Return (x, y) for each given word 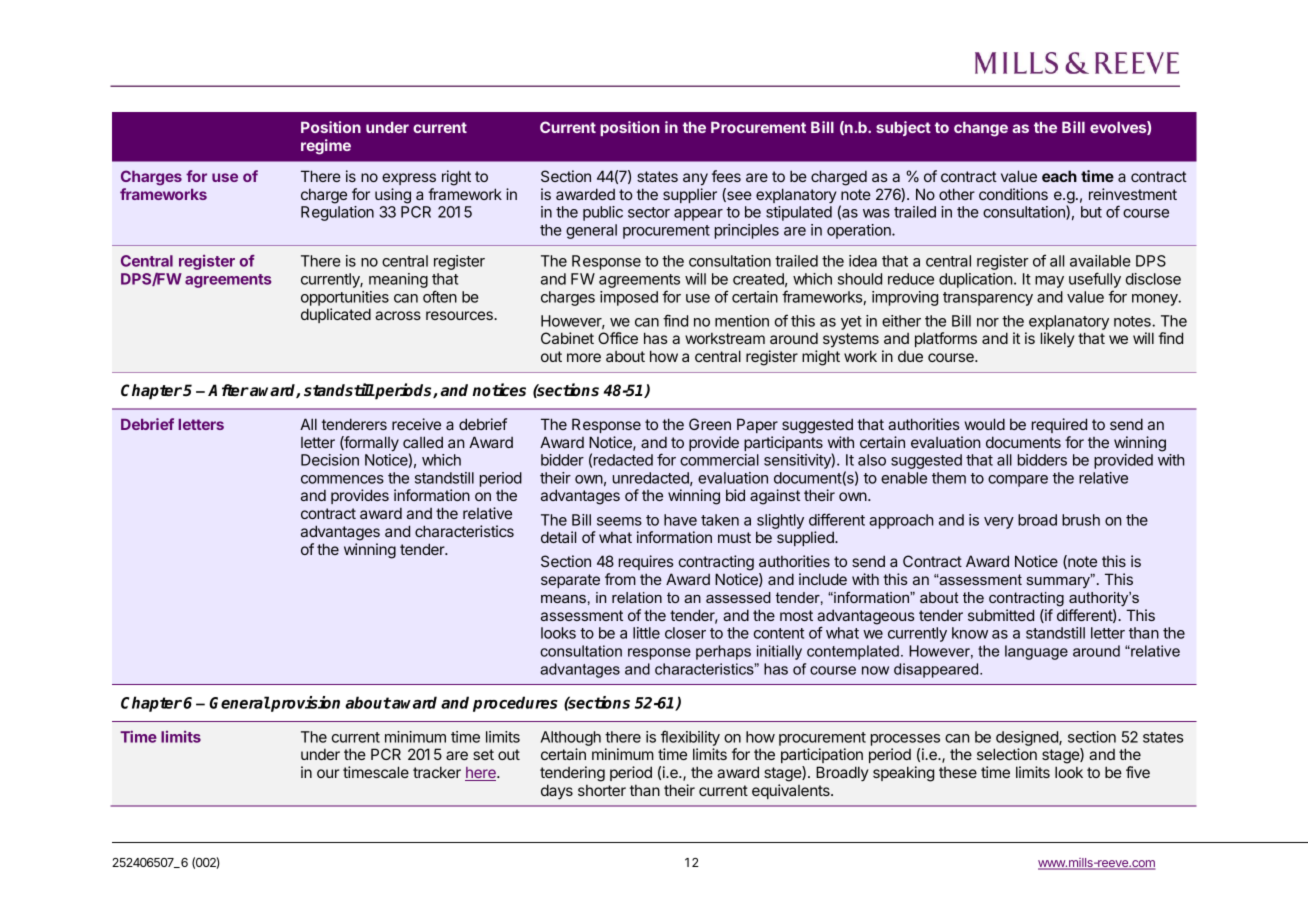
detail (558, 537)
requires (646, 562)
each (1059, 176)
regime (326, 147)
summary (1059, 581)
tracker (437, 772)
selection (1007, 754)
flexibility (690, 738)
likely (1057, 339)
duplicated (336, 315)
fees (726, 176)
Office (618, 338)
